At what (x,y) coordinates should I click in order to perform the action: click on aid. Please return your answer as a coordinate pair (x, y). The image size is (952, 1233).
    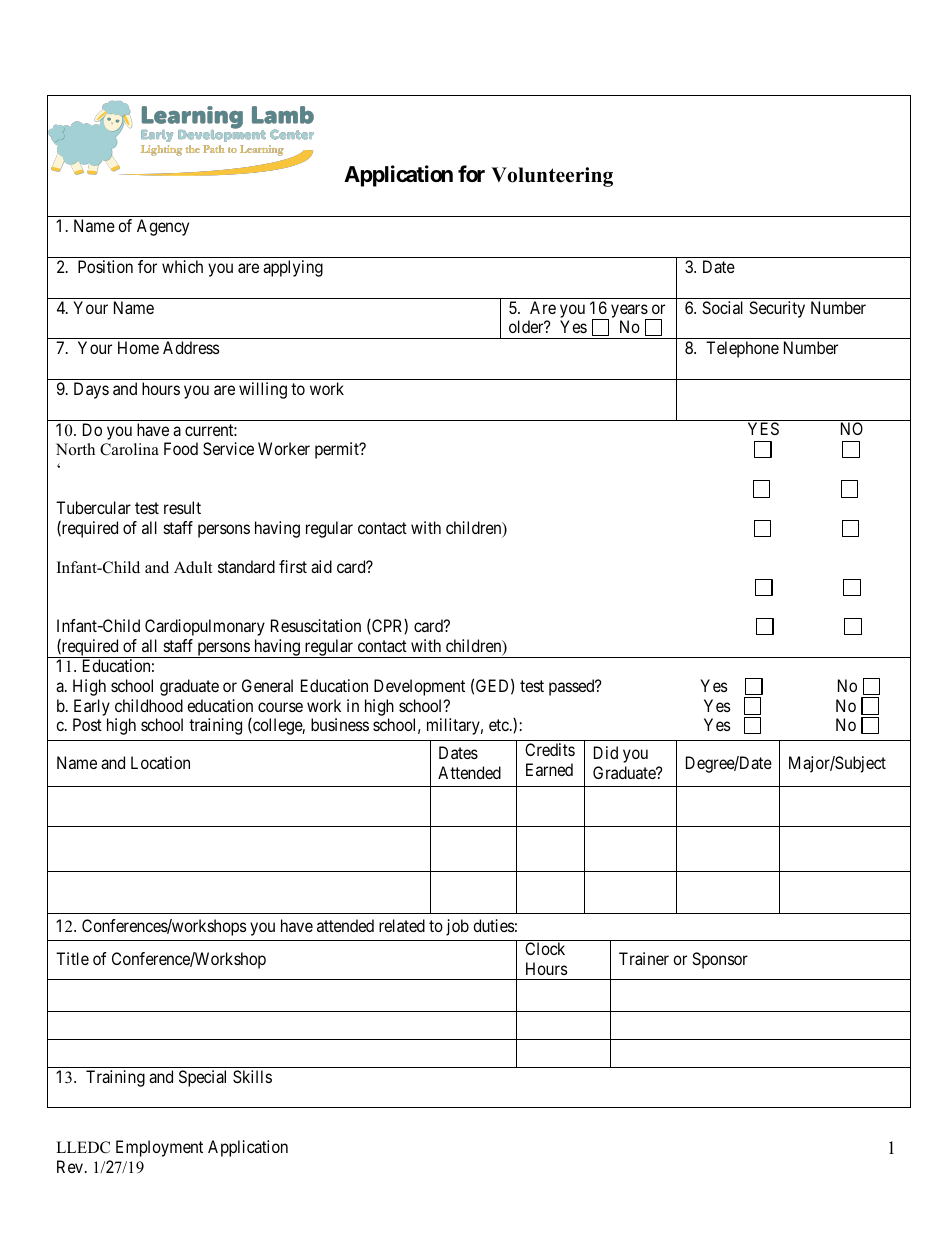
    Looking at the image, I should click on (321, 566).
